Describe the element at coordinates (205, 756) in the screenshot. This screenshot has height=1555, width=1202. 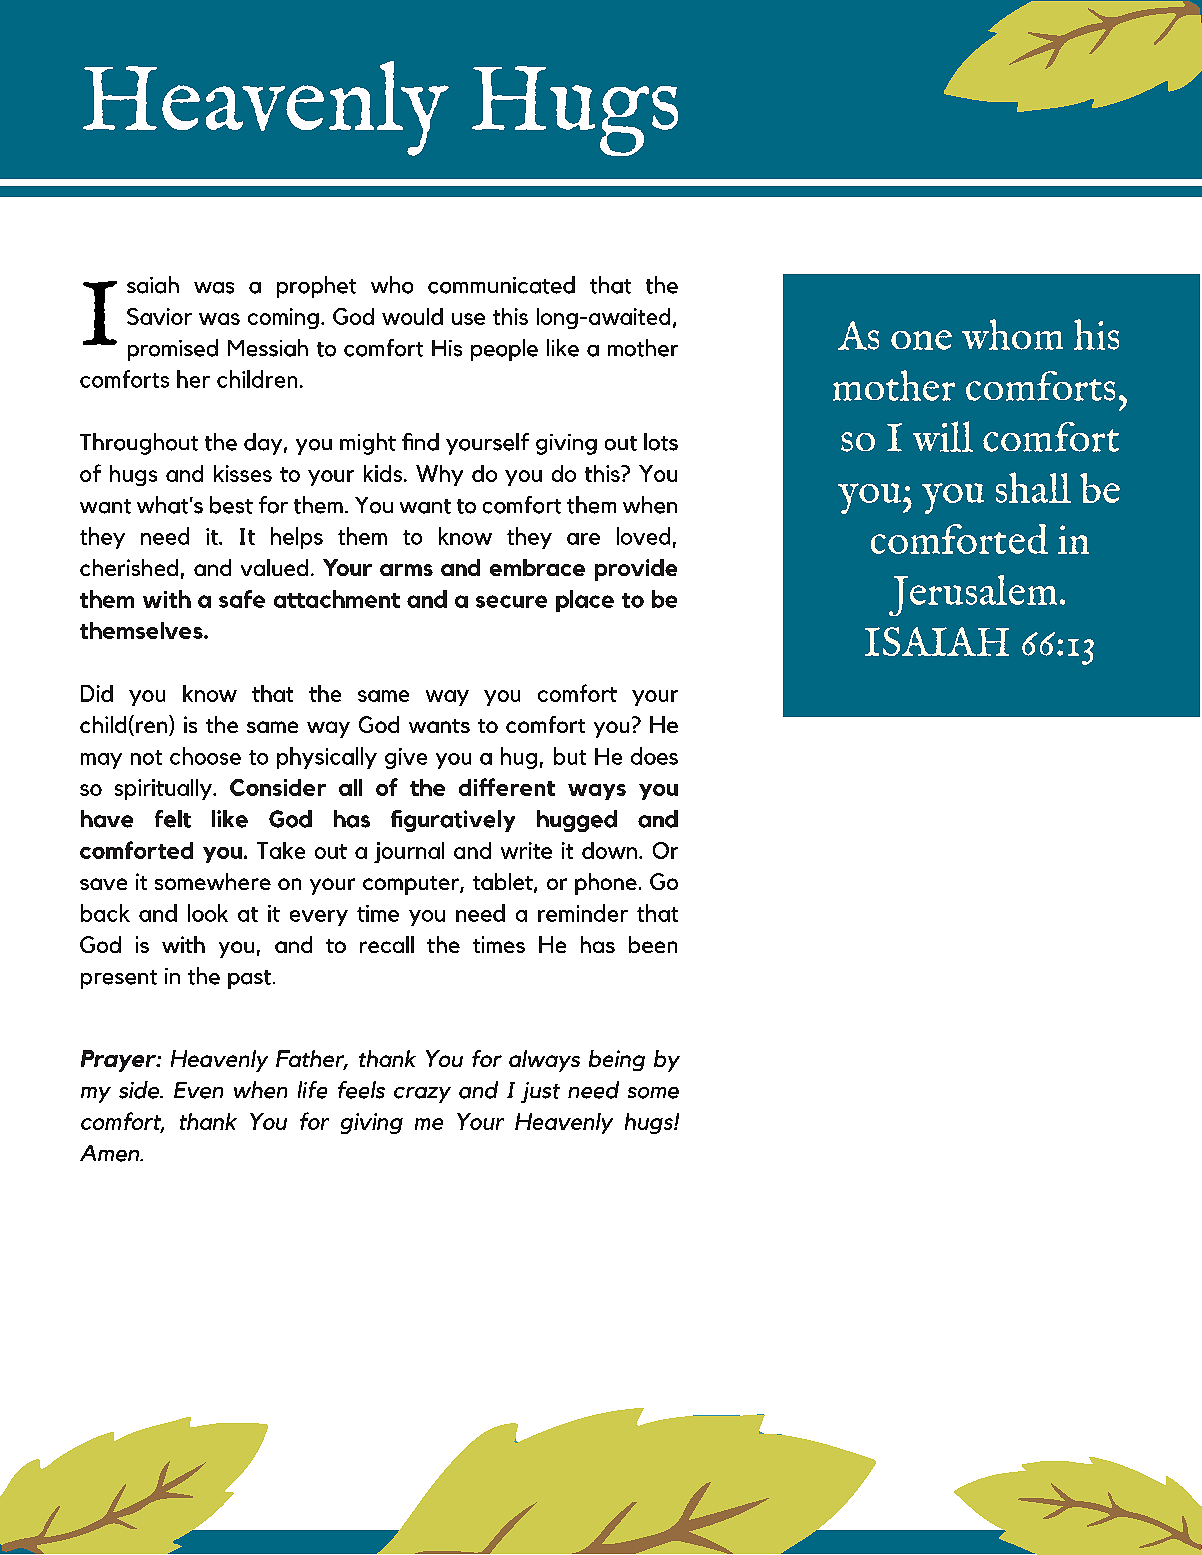
I see `choose` at that location.
